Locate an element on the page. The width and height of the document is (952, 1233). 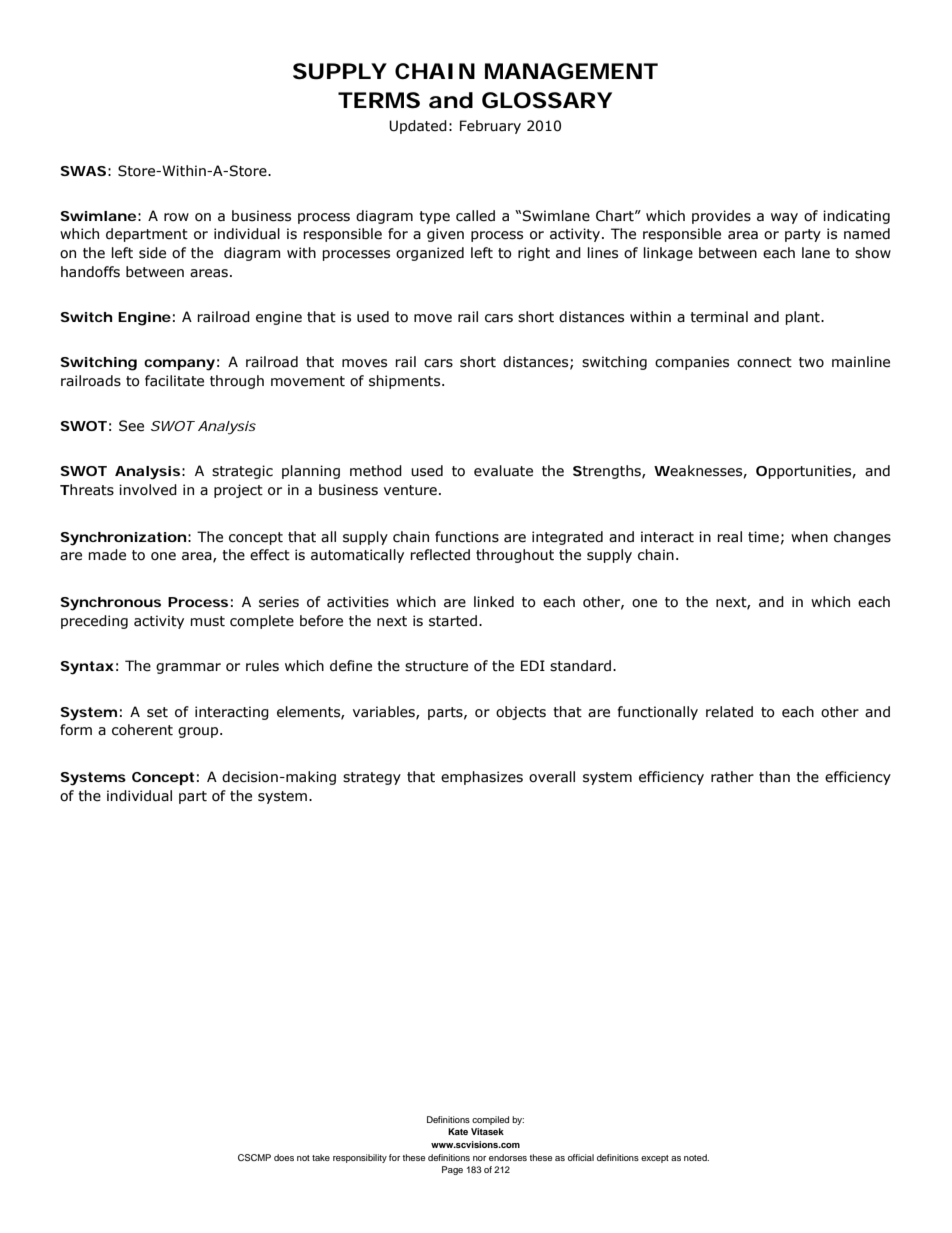
way is located at coordinates (784, 218).
